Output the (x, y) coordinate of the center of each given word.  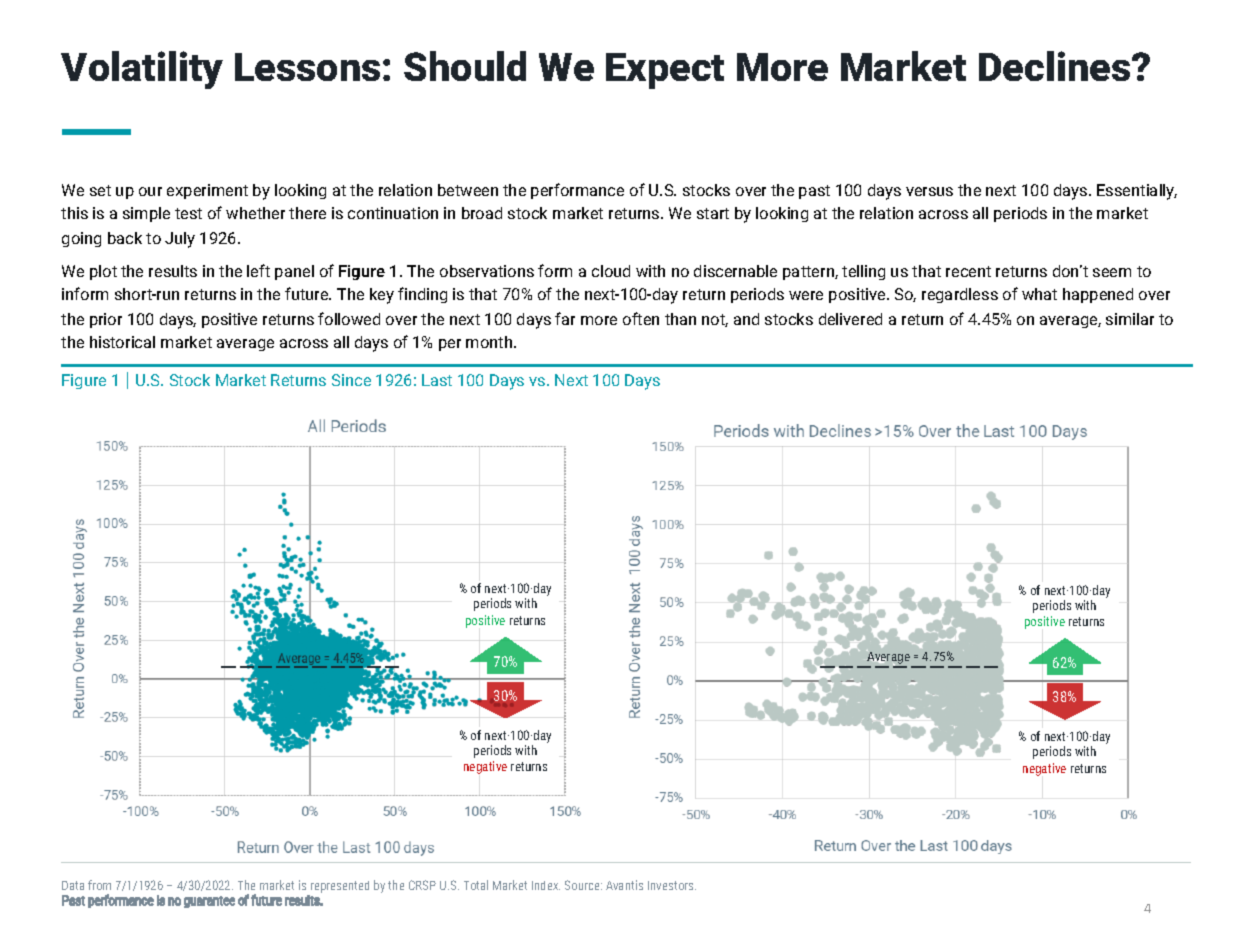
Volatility (142, 70)
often (641, 318)
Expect (665, 71)
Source (583, 885)
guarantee (209, 902)
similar (1130, 319)
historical (122, 342)
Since (351, 380)
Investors (672, 885)
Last (437, 380)
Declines (1056, 66)
